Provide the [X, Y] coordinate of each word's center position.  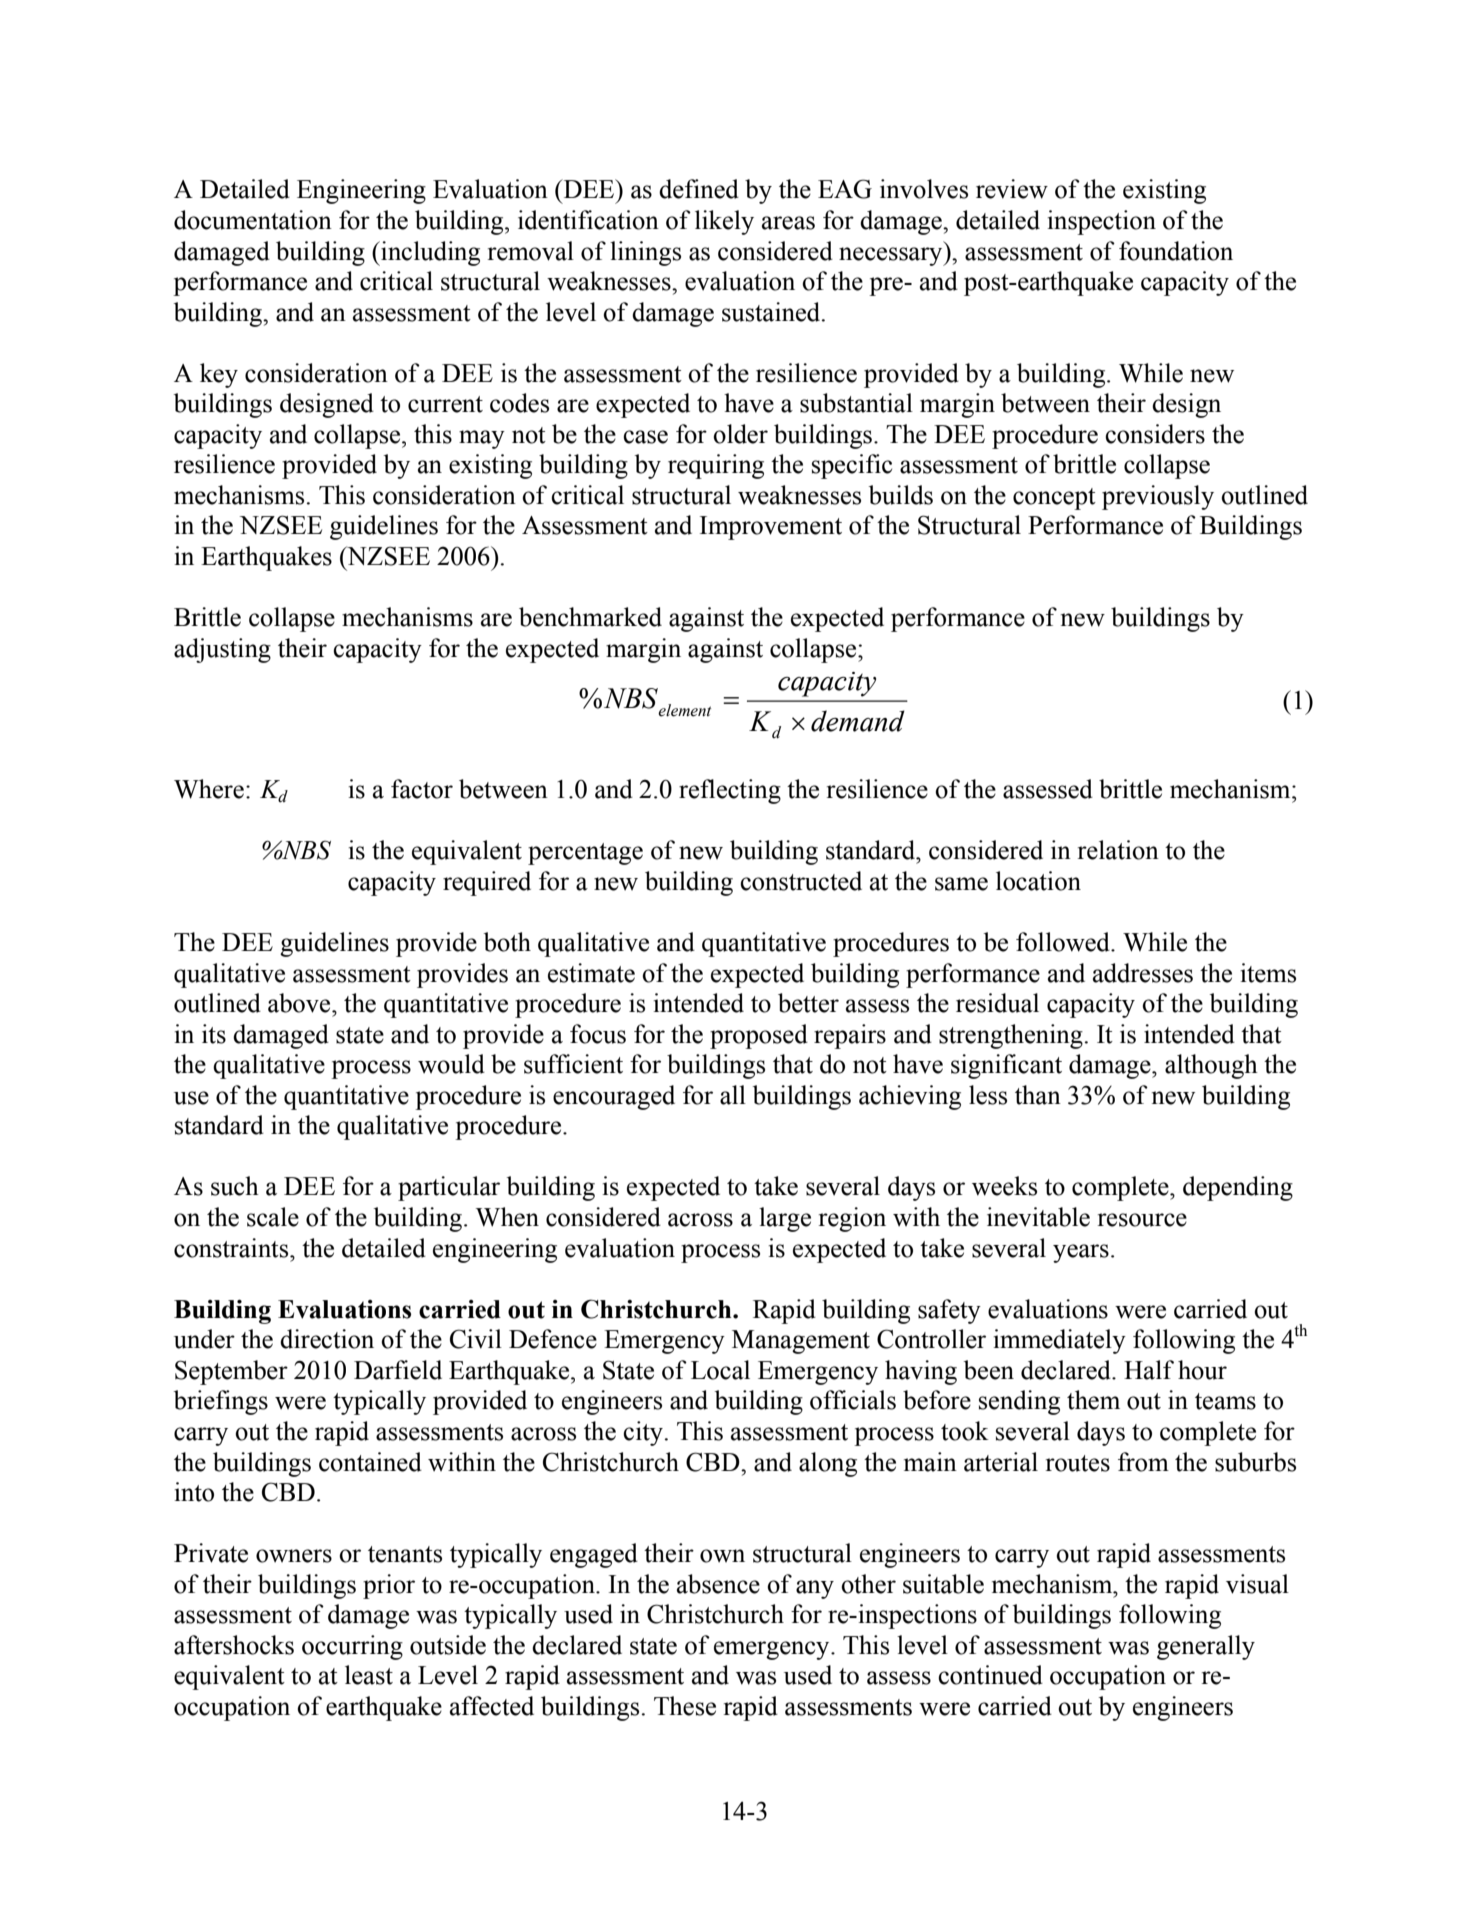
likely [724, 222]
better [808, 1003]
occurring [352, 1647]
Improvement [771, 528]
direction [327, 1339]
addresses [1143, 973]
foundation [1176, 251]
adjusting [222, 650]
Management [801, 1342]
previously [1158, 497]
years [1081, 1253]
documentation [253, 220]
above [300, 1003]
